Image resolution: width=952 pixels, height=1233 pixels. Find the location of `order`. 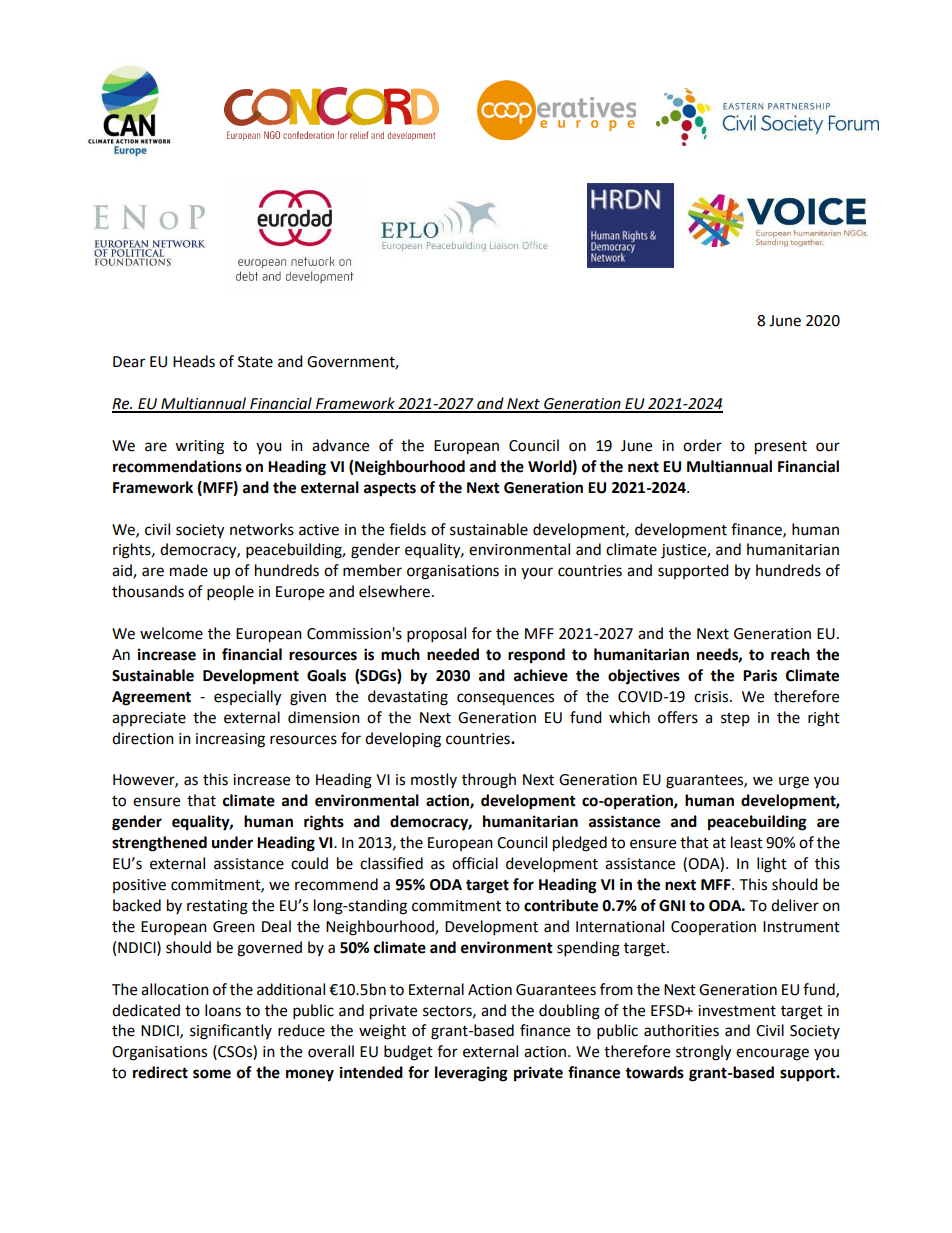

order is located at coordinates (702, 445).
